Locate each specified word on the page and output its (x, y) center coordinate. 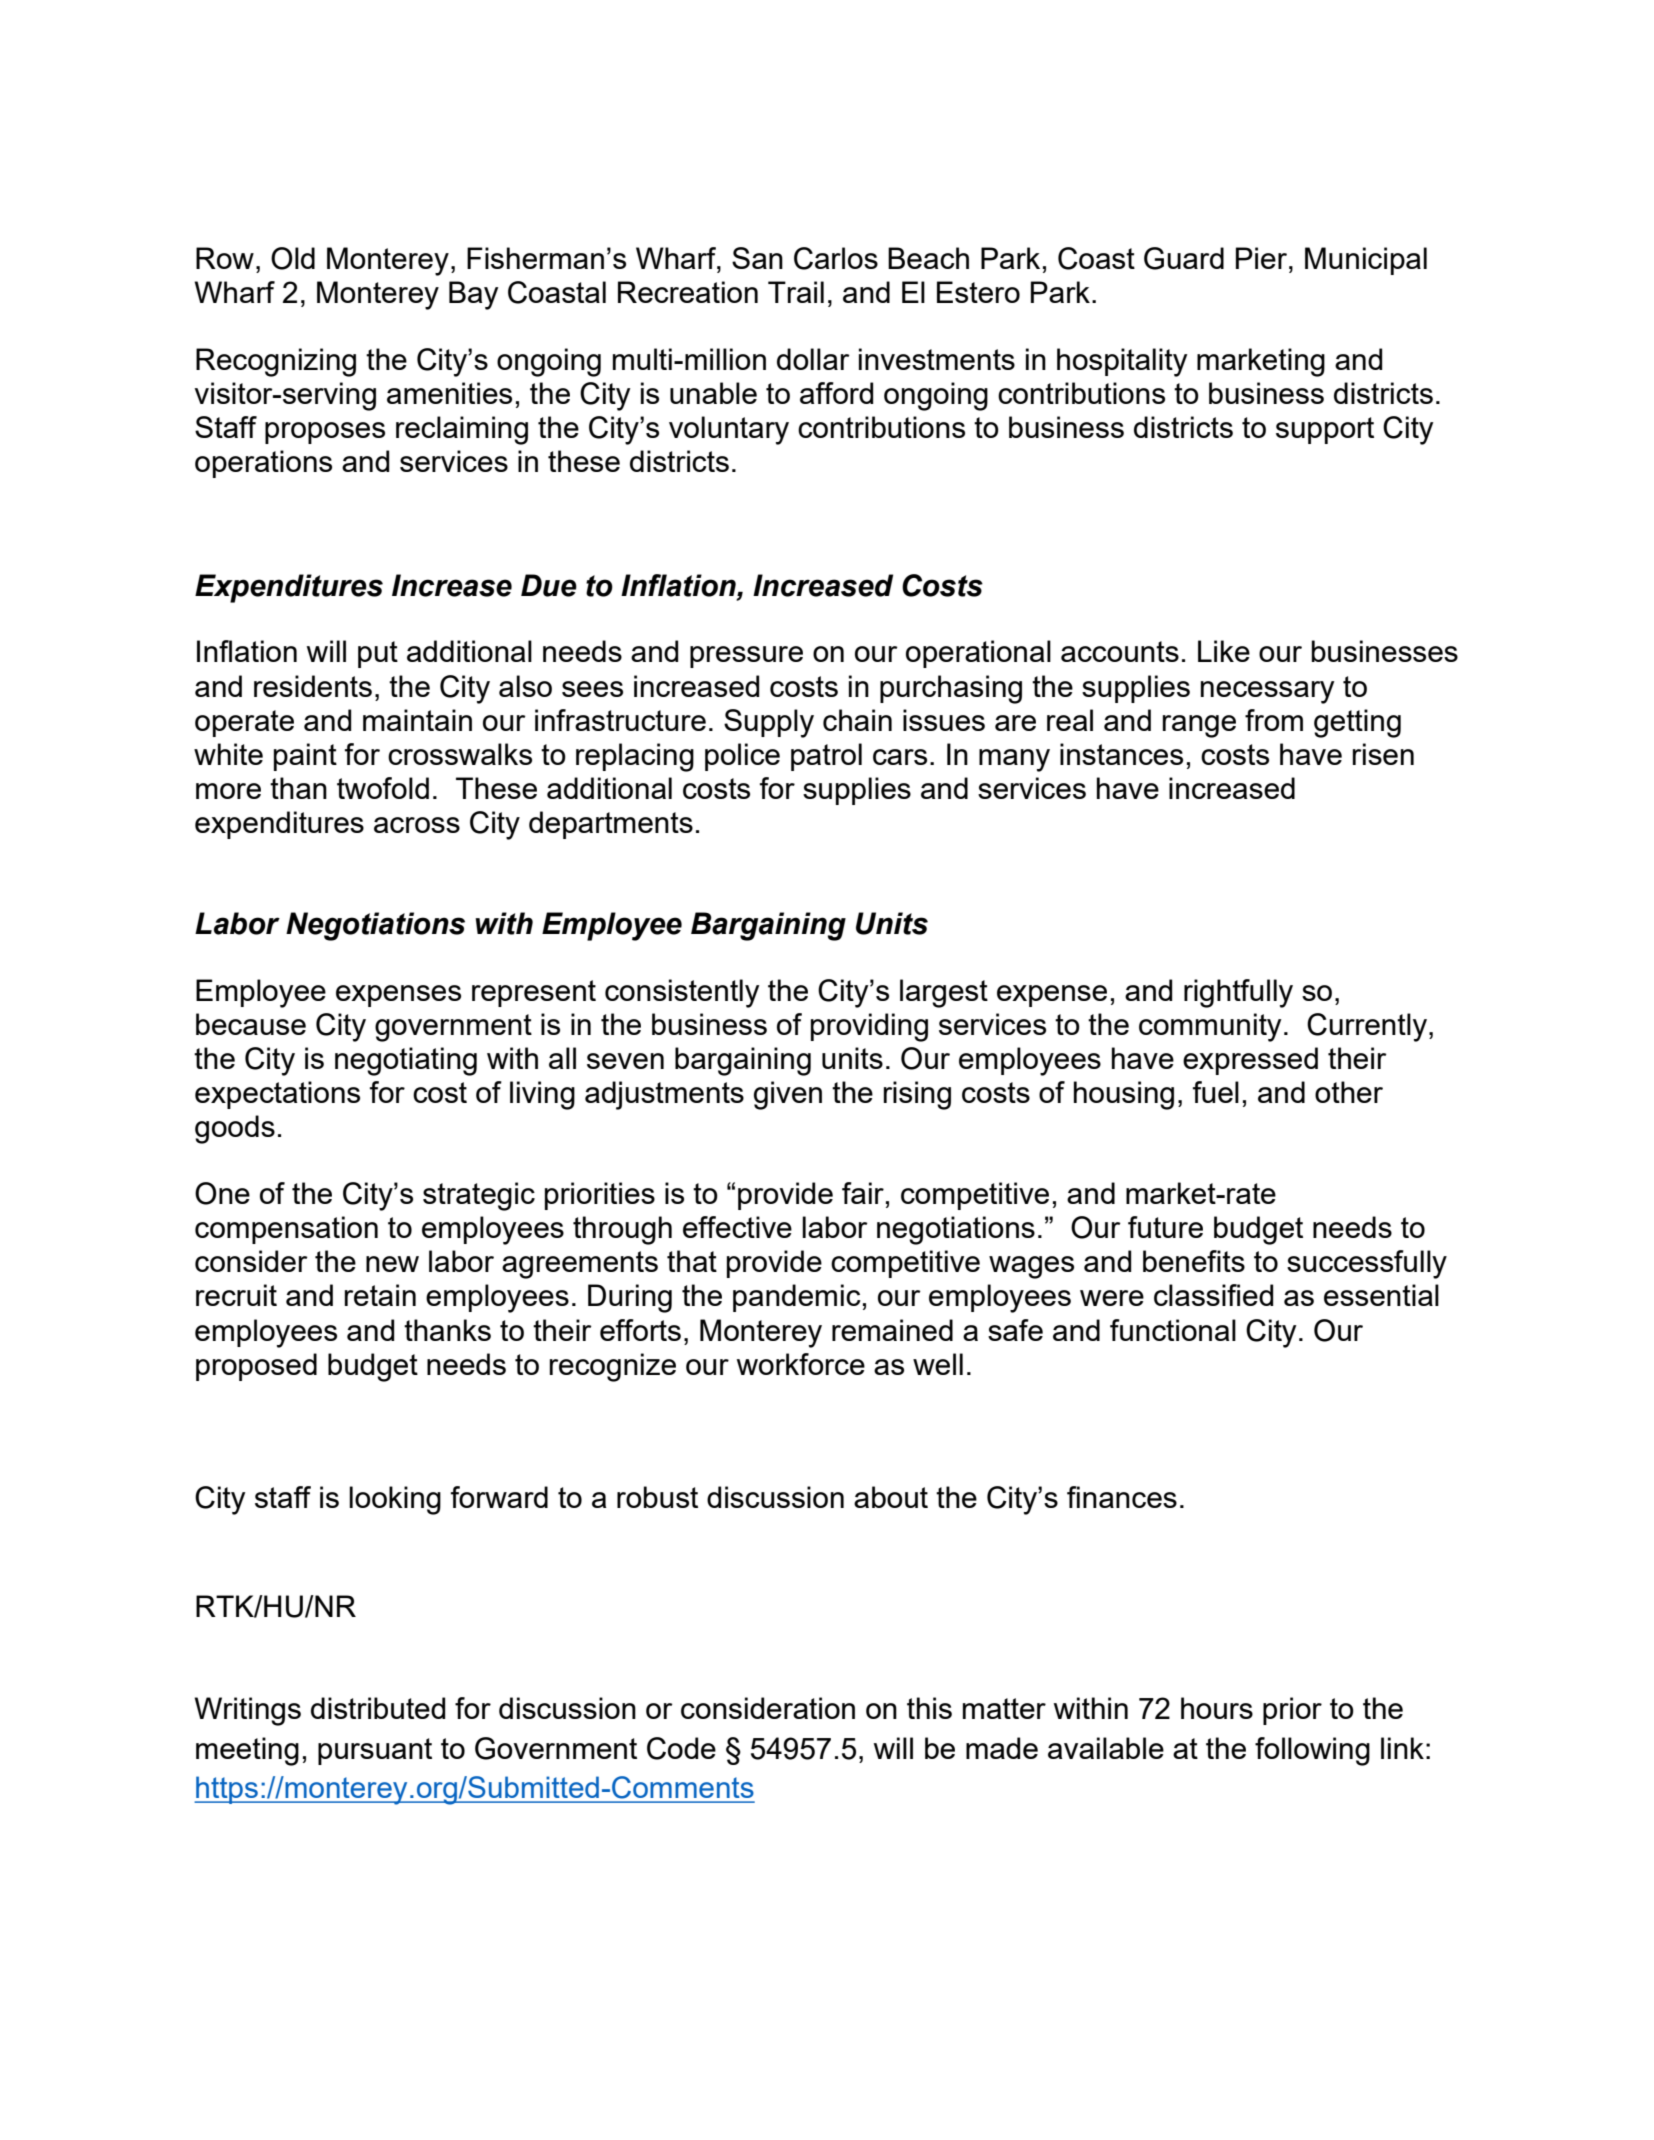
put (378, 654)
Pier (1263, 258)
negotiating (406, 1061)
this (929, 1708)
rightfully (1238, 993)
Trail (796, 292)
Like (1224, 651)
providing (869, 1027)
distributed (378, 1708)
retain (380, 1295)
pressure (746, 657)
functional (1173, 1330)
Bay (474, 295)
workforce (801, 1364)
